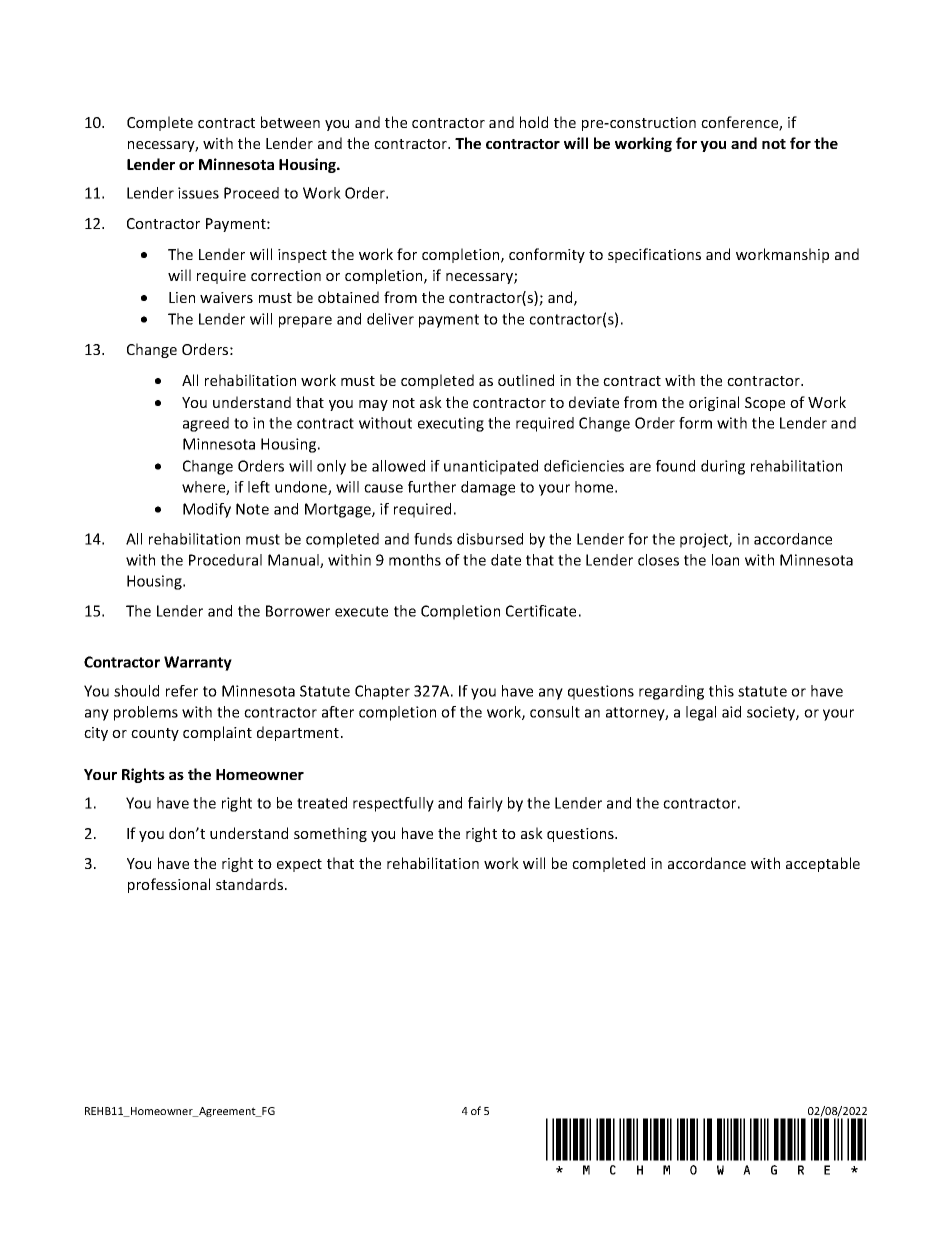  Describe the element at coordinates (714, 403) in the screenshot. I see `original` at that location.
